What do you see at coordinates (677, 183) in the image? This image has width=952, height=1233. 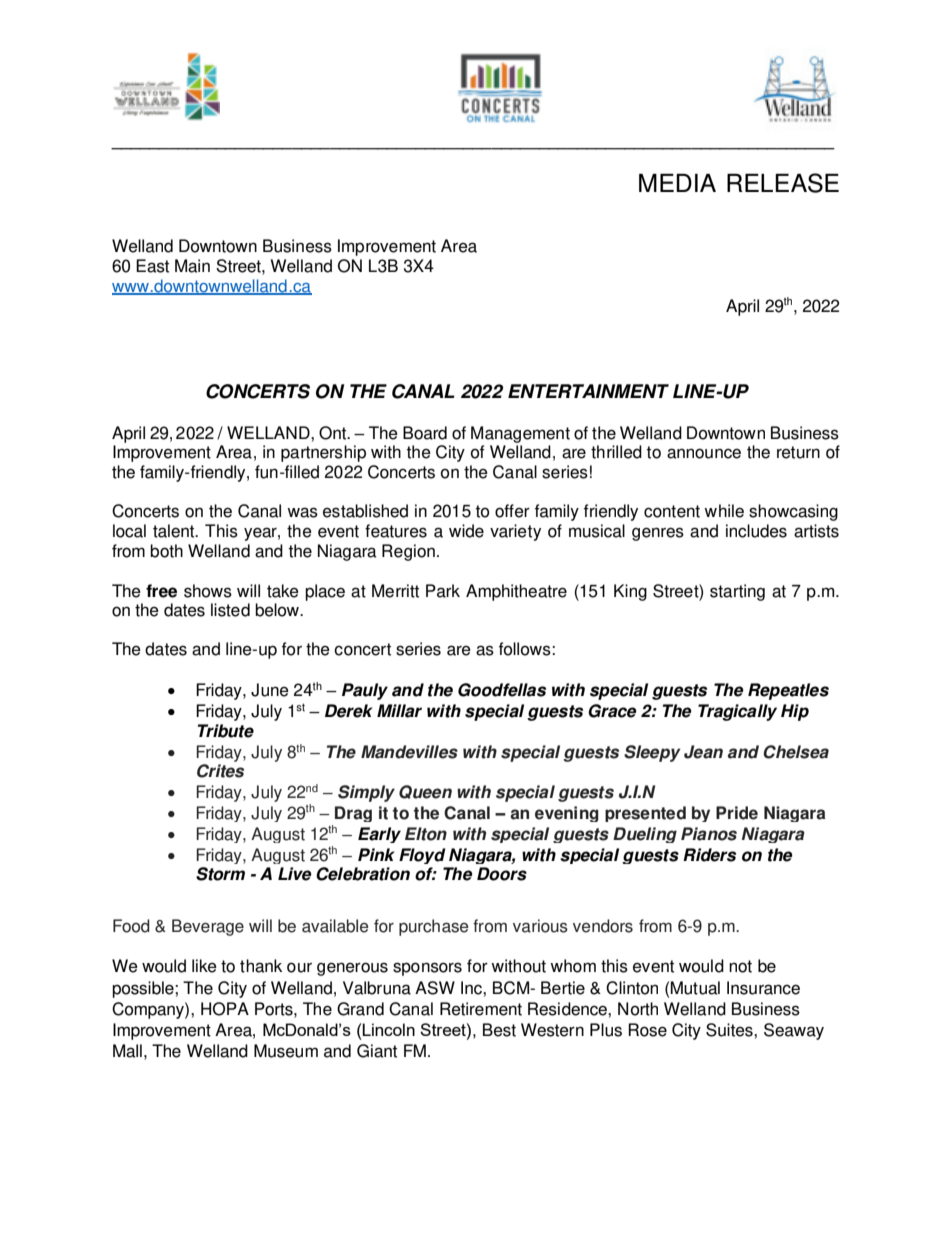 I see `MEDIA` at bounding box center [677, 183].
